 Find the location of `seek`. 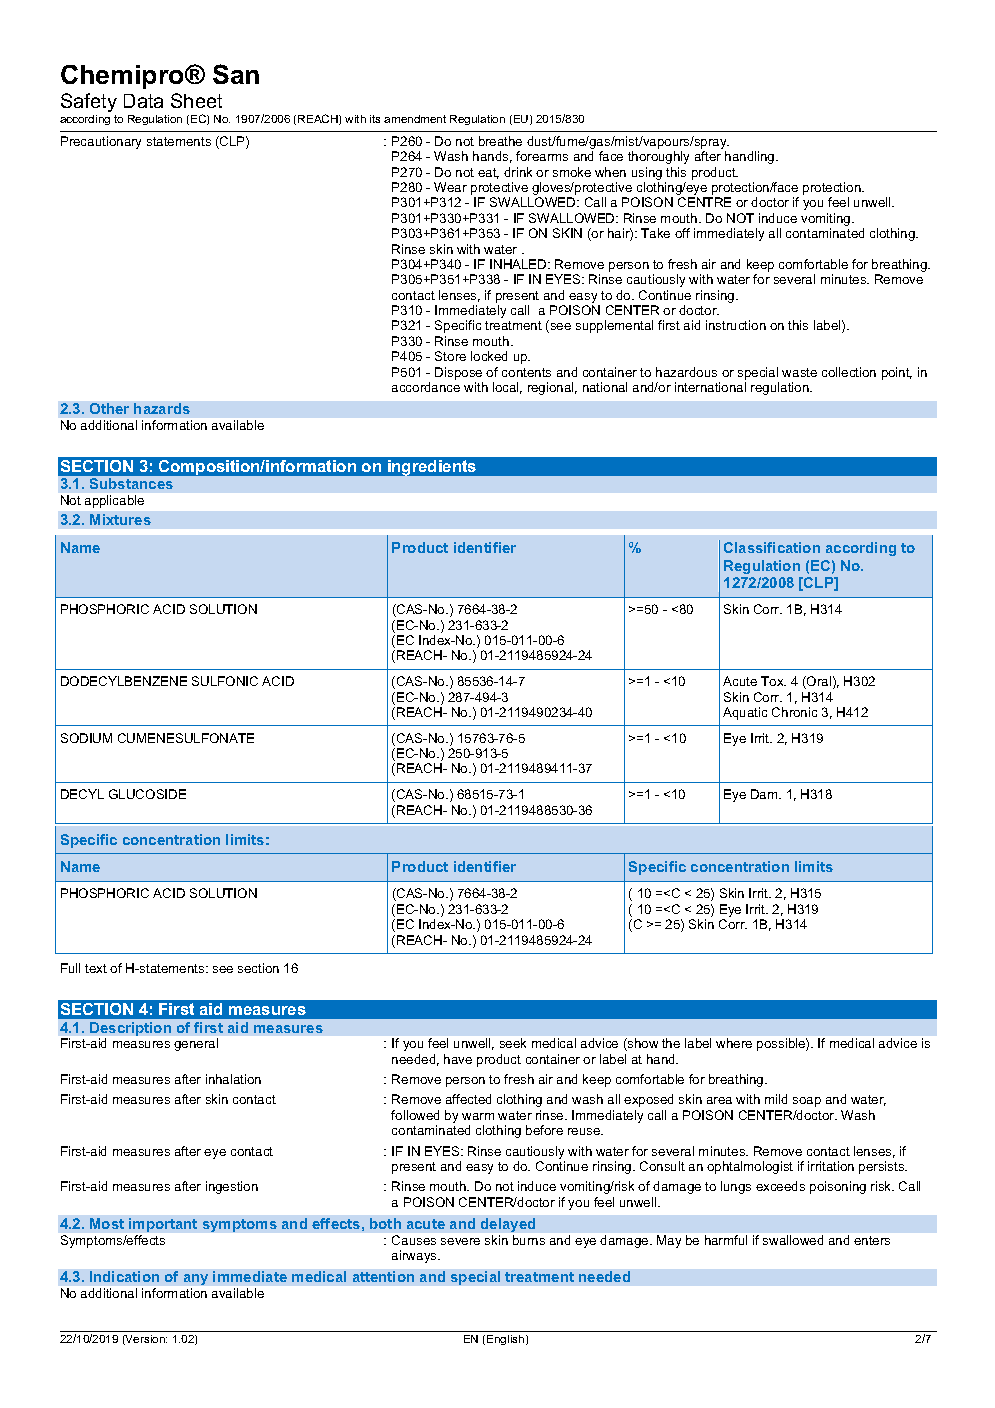

seek is located at coordinates (513, 1043).
